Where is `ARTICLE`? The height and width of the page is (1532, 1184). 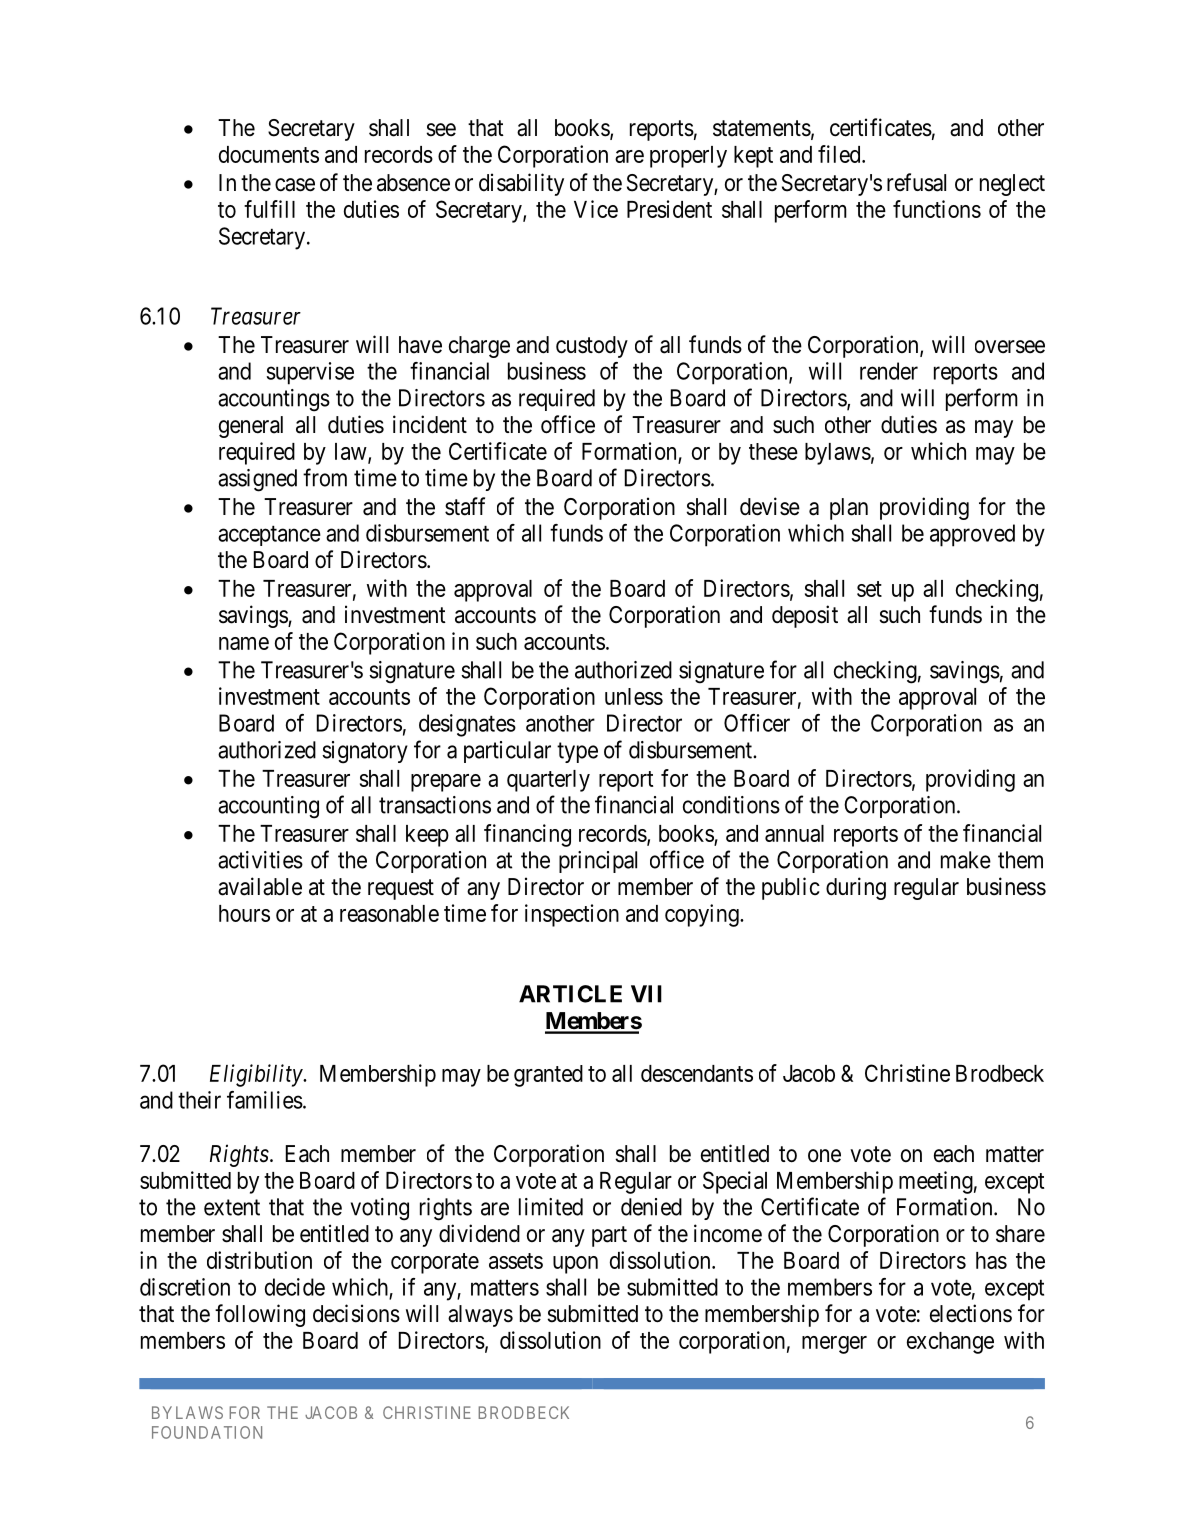
ARTICLE is located at coordinates (570, 994).
